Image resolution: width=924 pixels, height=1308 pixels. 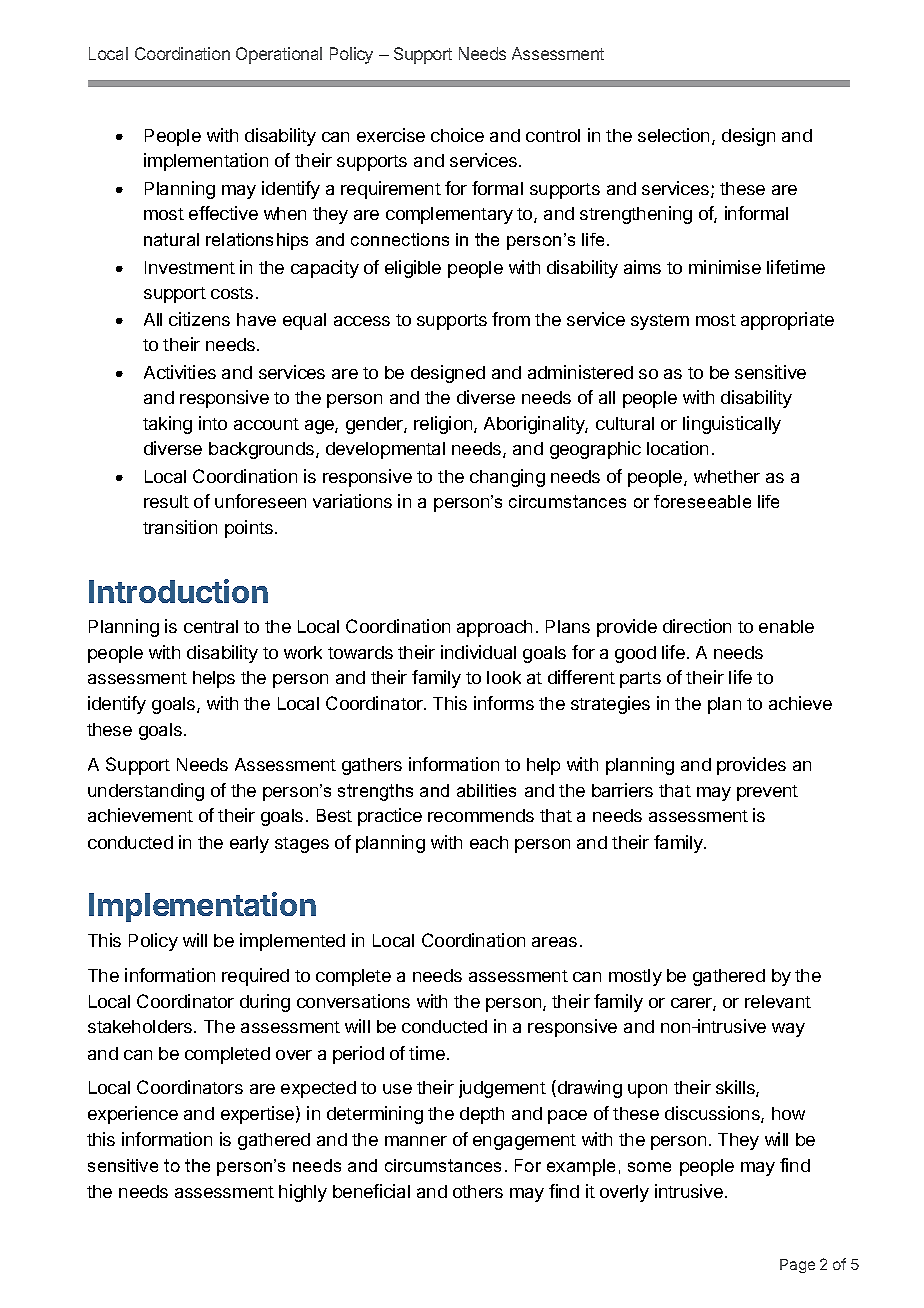 I want to click on into, so click(x=213, y=423).
